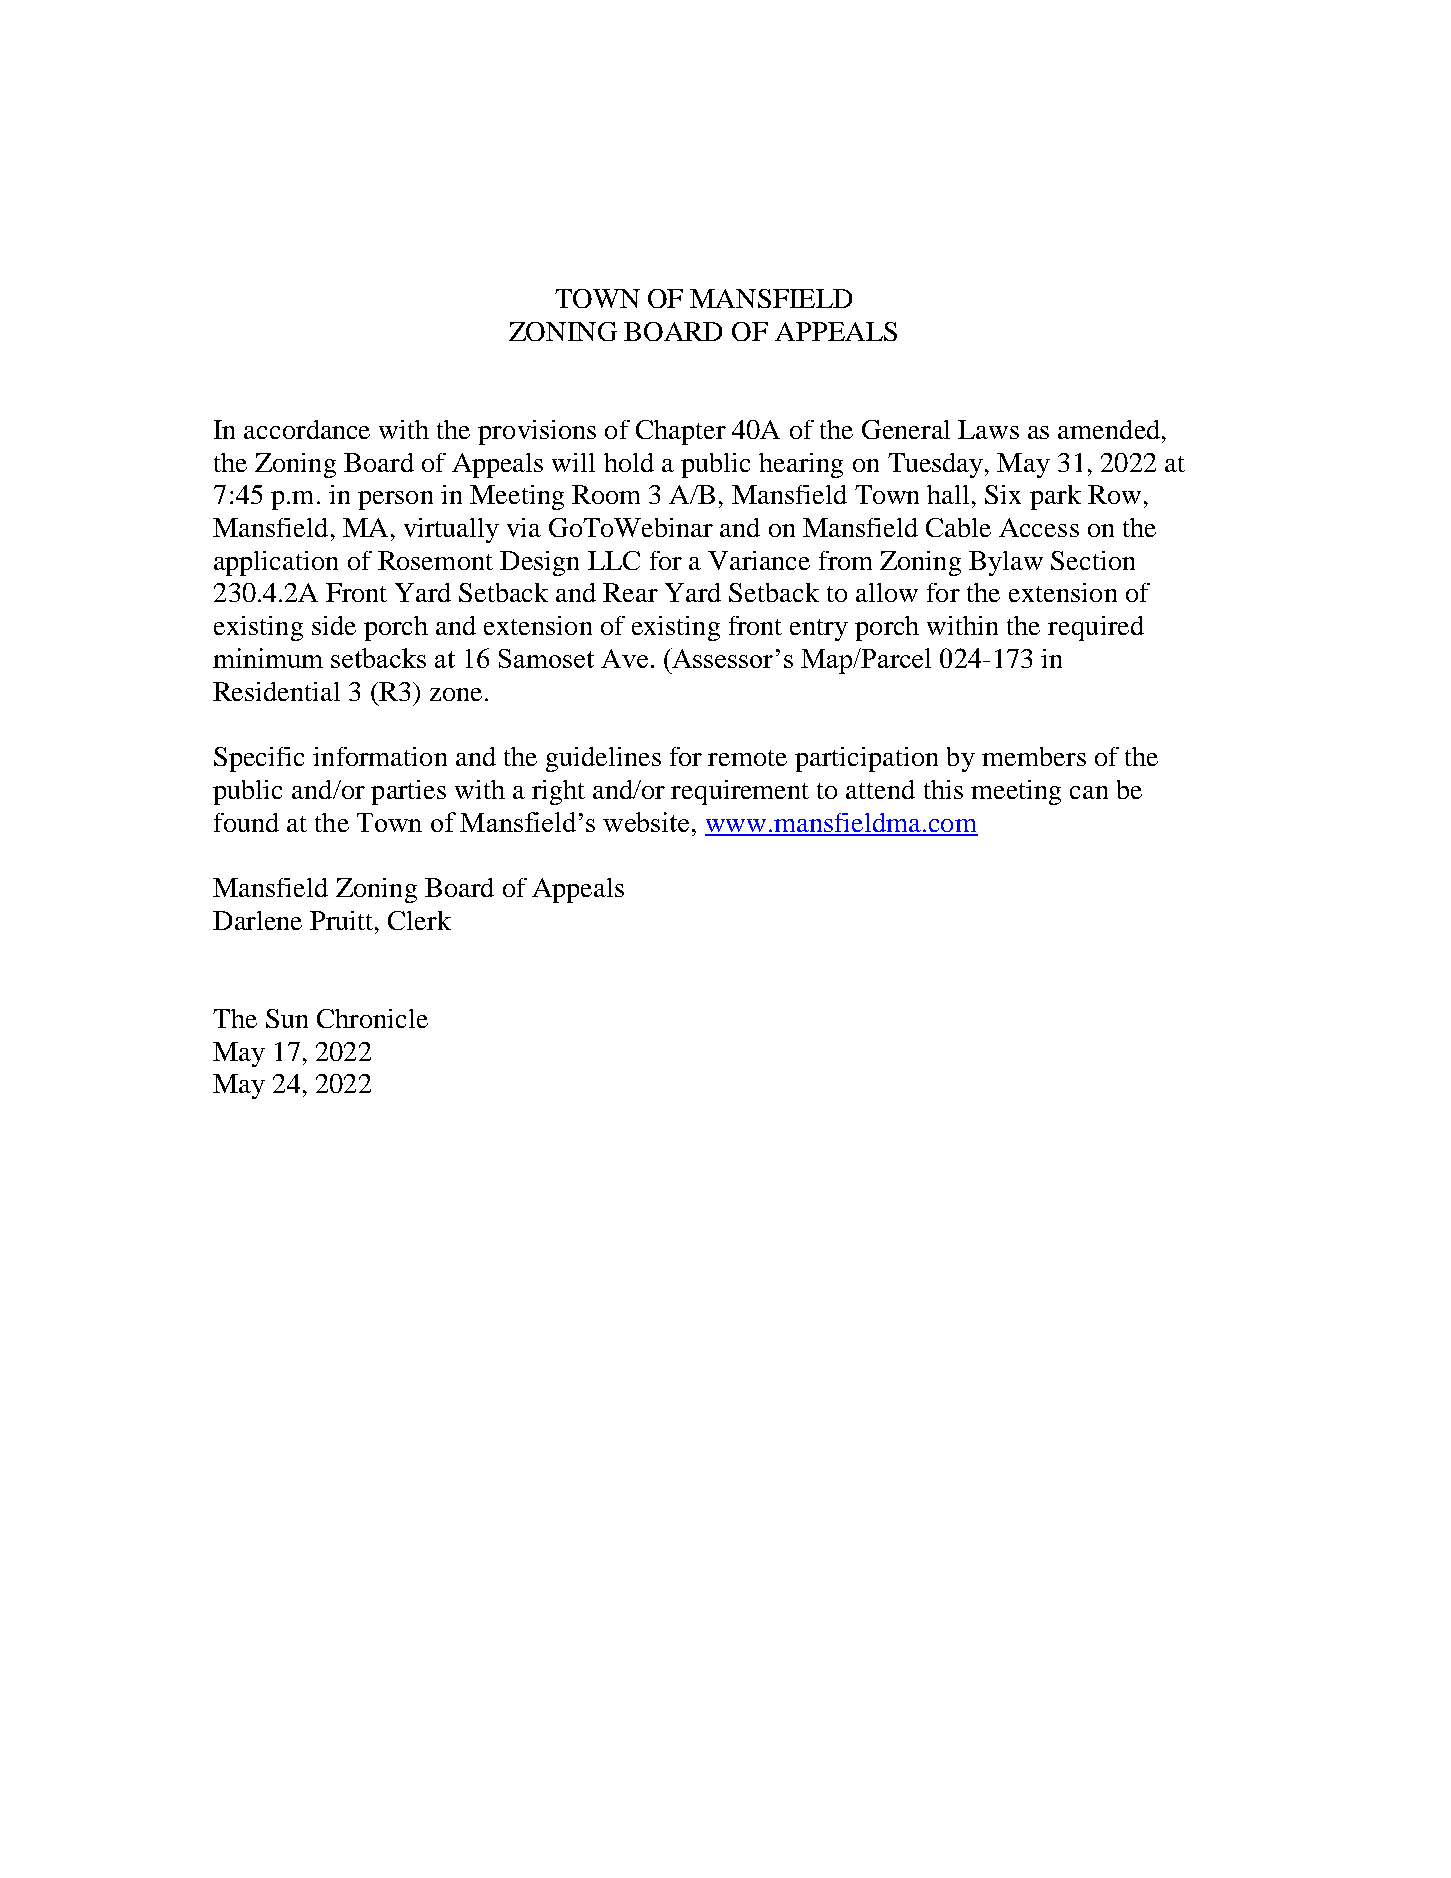  What do you see at coordinates (419, 920) in the screenshot?
I see `Clerk` at bounding box center [419, 920].
